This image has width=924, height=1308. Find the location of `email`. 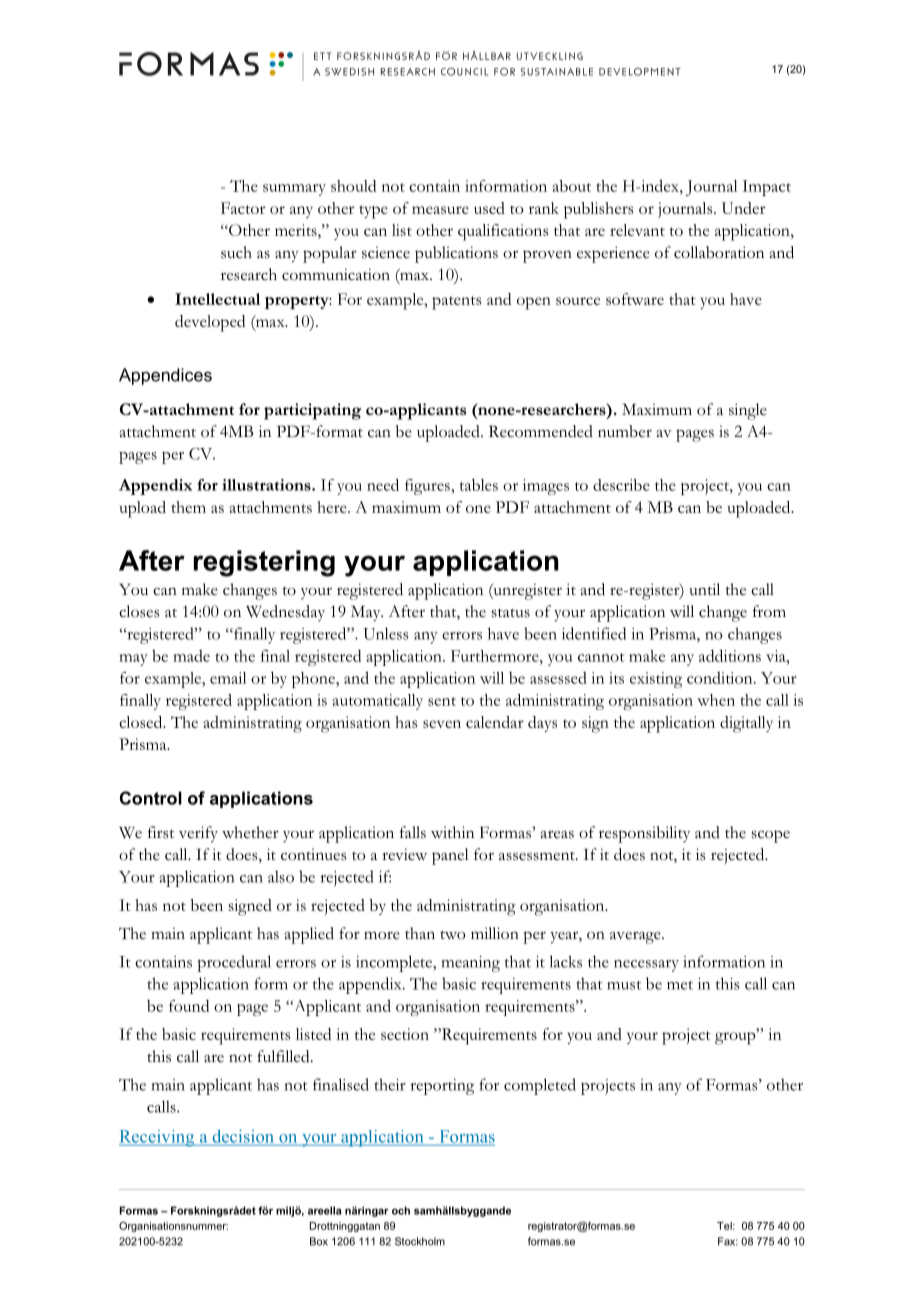

email is located at coordinates (228, 678).
